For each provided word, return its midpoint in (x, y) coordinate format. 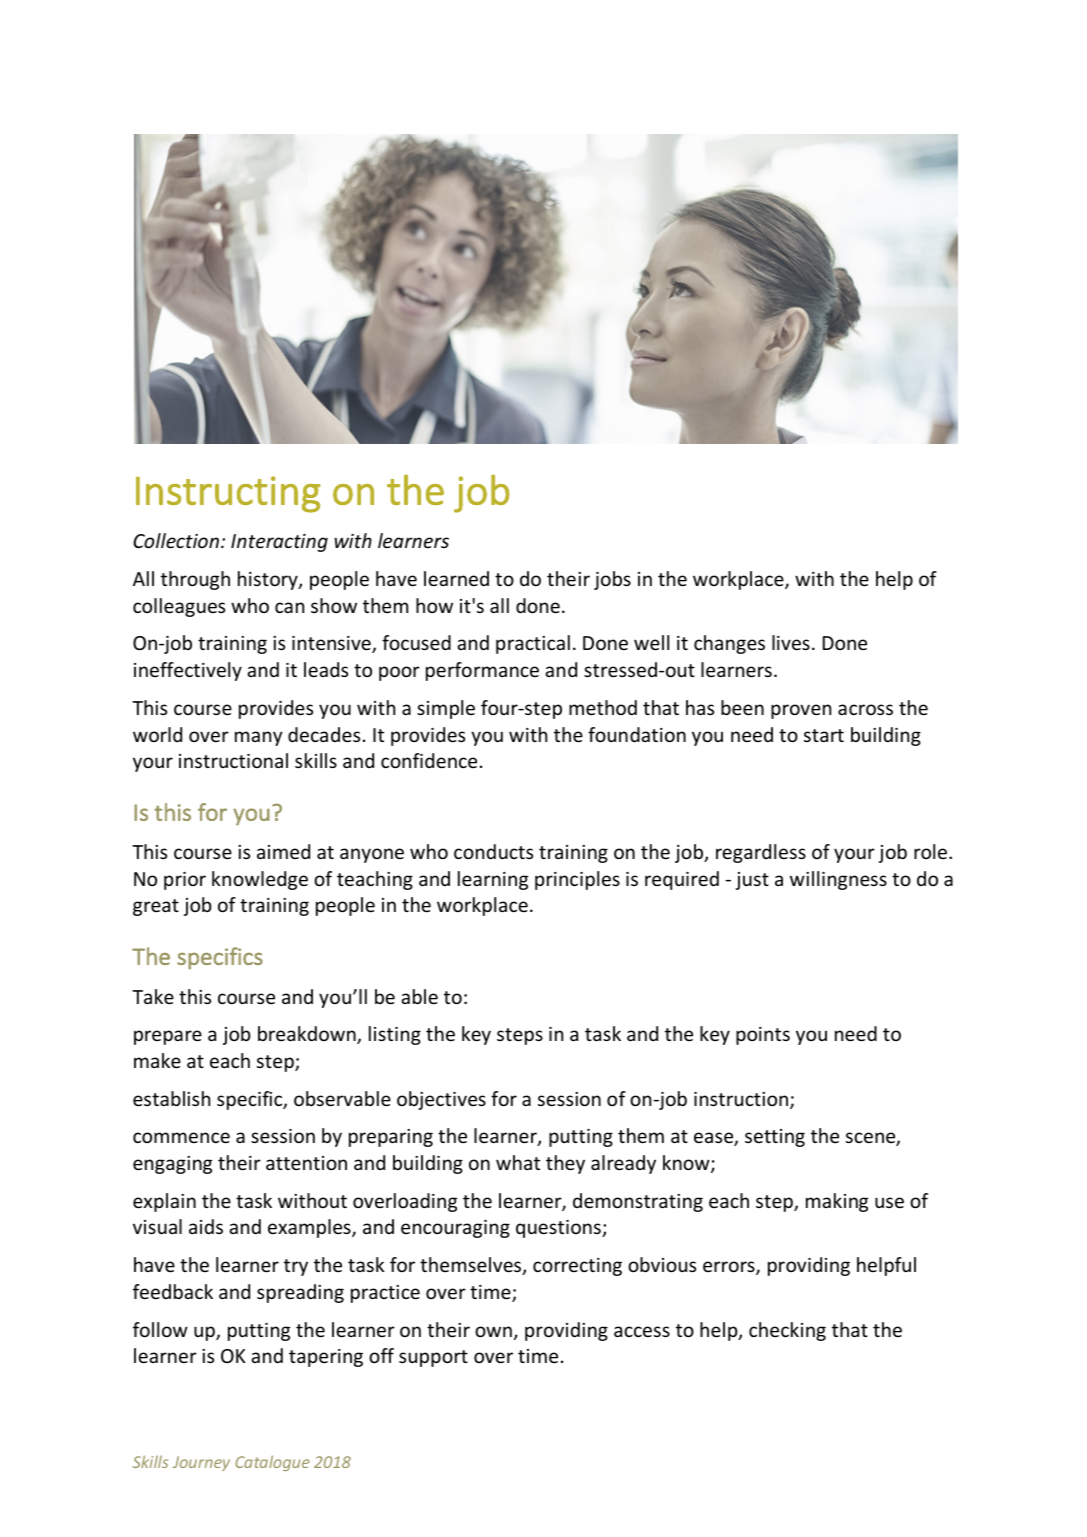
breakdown (308, 1035)
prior (185, 881)
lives (791, 642)
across (865, 709)
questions (559, 1229)
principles (577, 880)
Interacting (279, 543)
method (603, 707)
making (837, 1202)
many (258, 738)
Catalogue (272, 1463)
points (763, 1036)
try (296, 1267)
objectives (441, 1100)
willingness (838, 880)
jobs (612, 580)
